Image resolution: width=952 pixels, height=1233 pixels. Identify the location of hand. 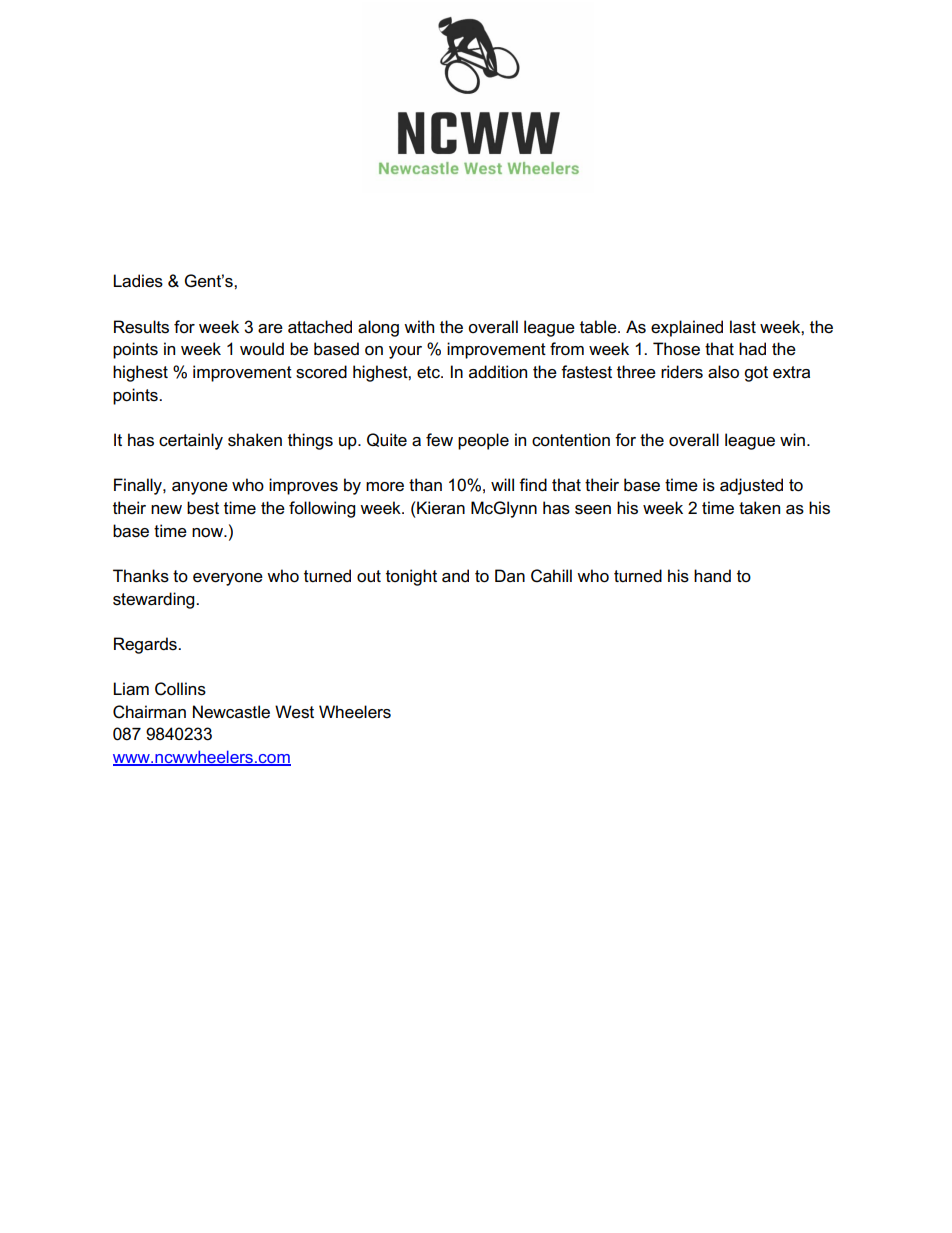
(712, 575).
